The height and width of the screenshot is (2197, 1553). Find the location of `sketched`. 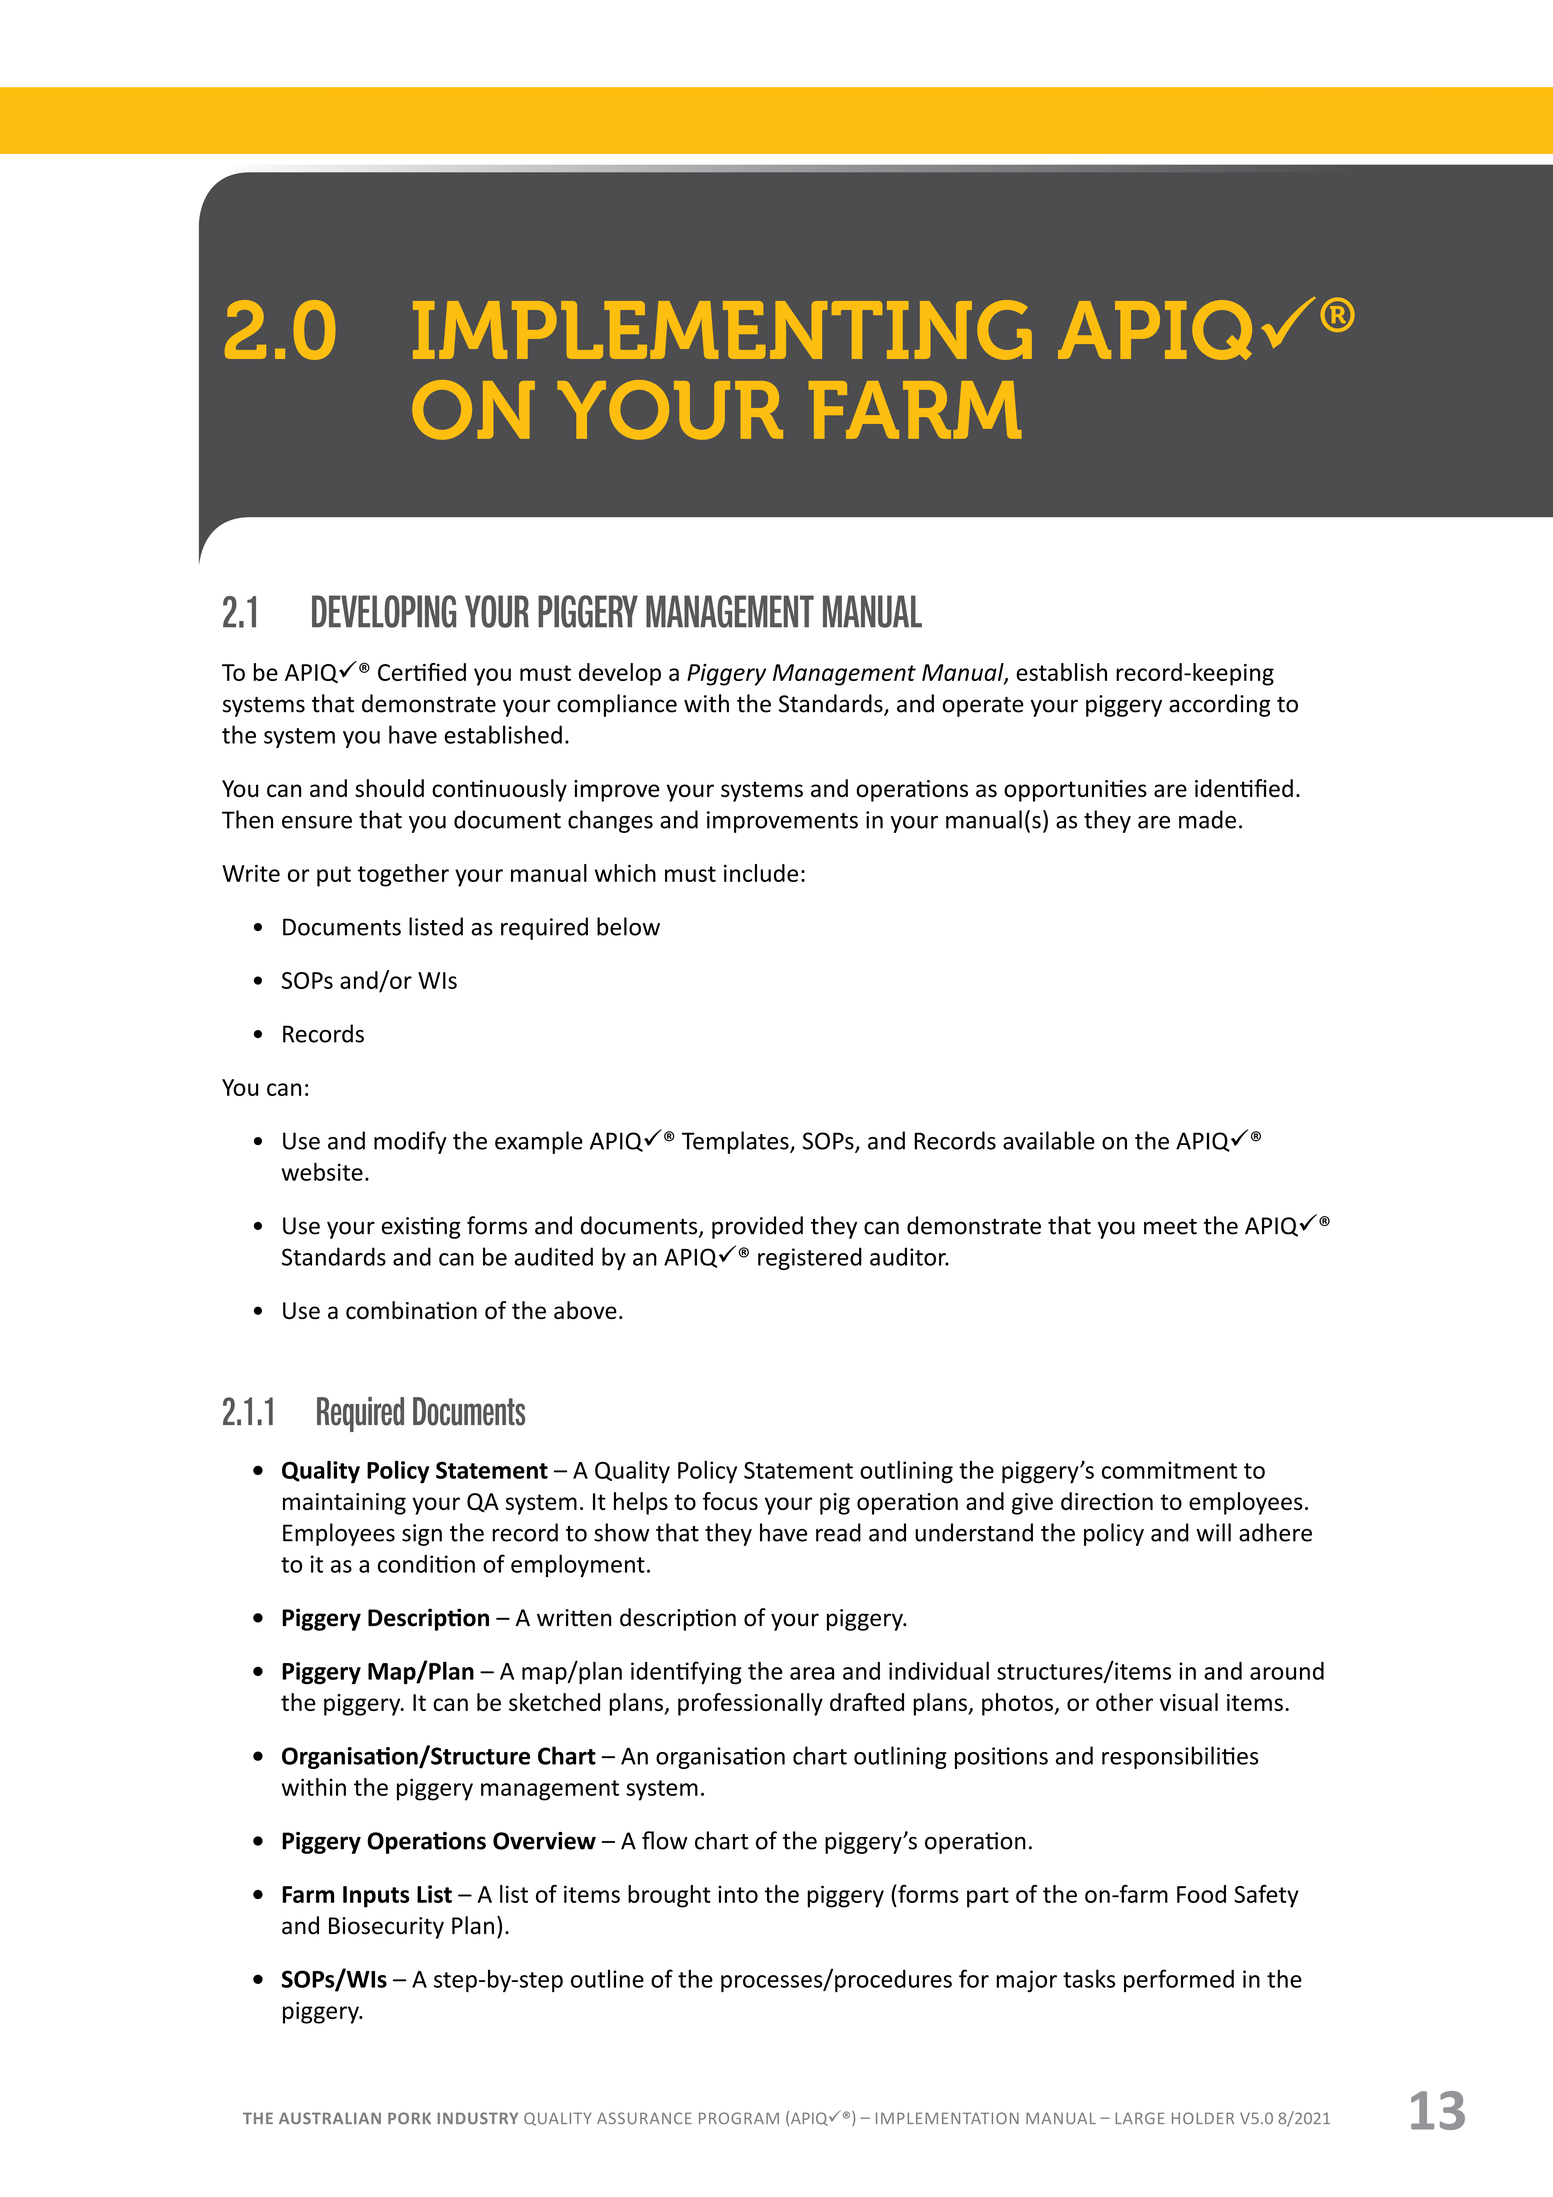

sketched is located at coordinates (554, 1702).
